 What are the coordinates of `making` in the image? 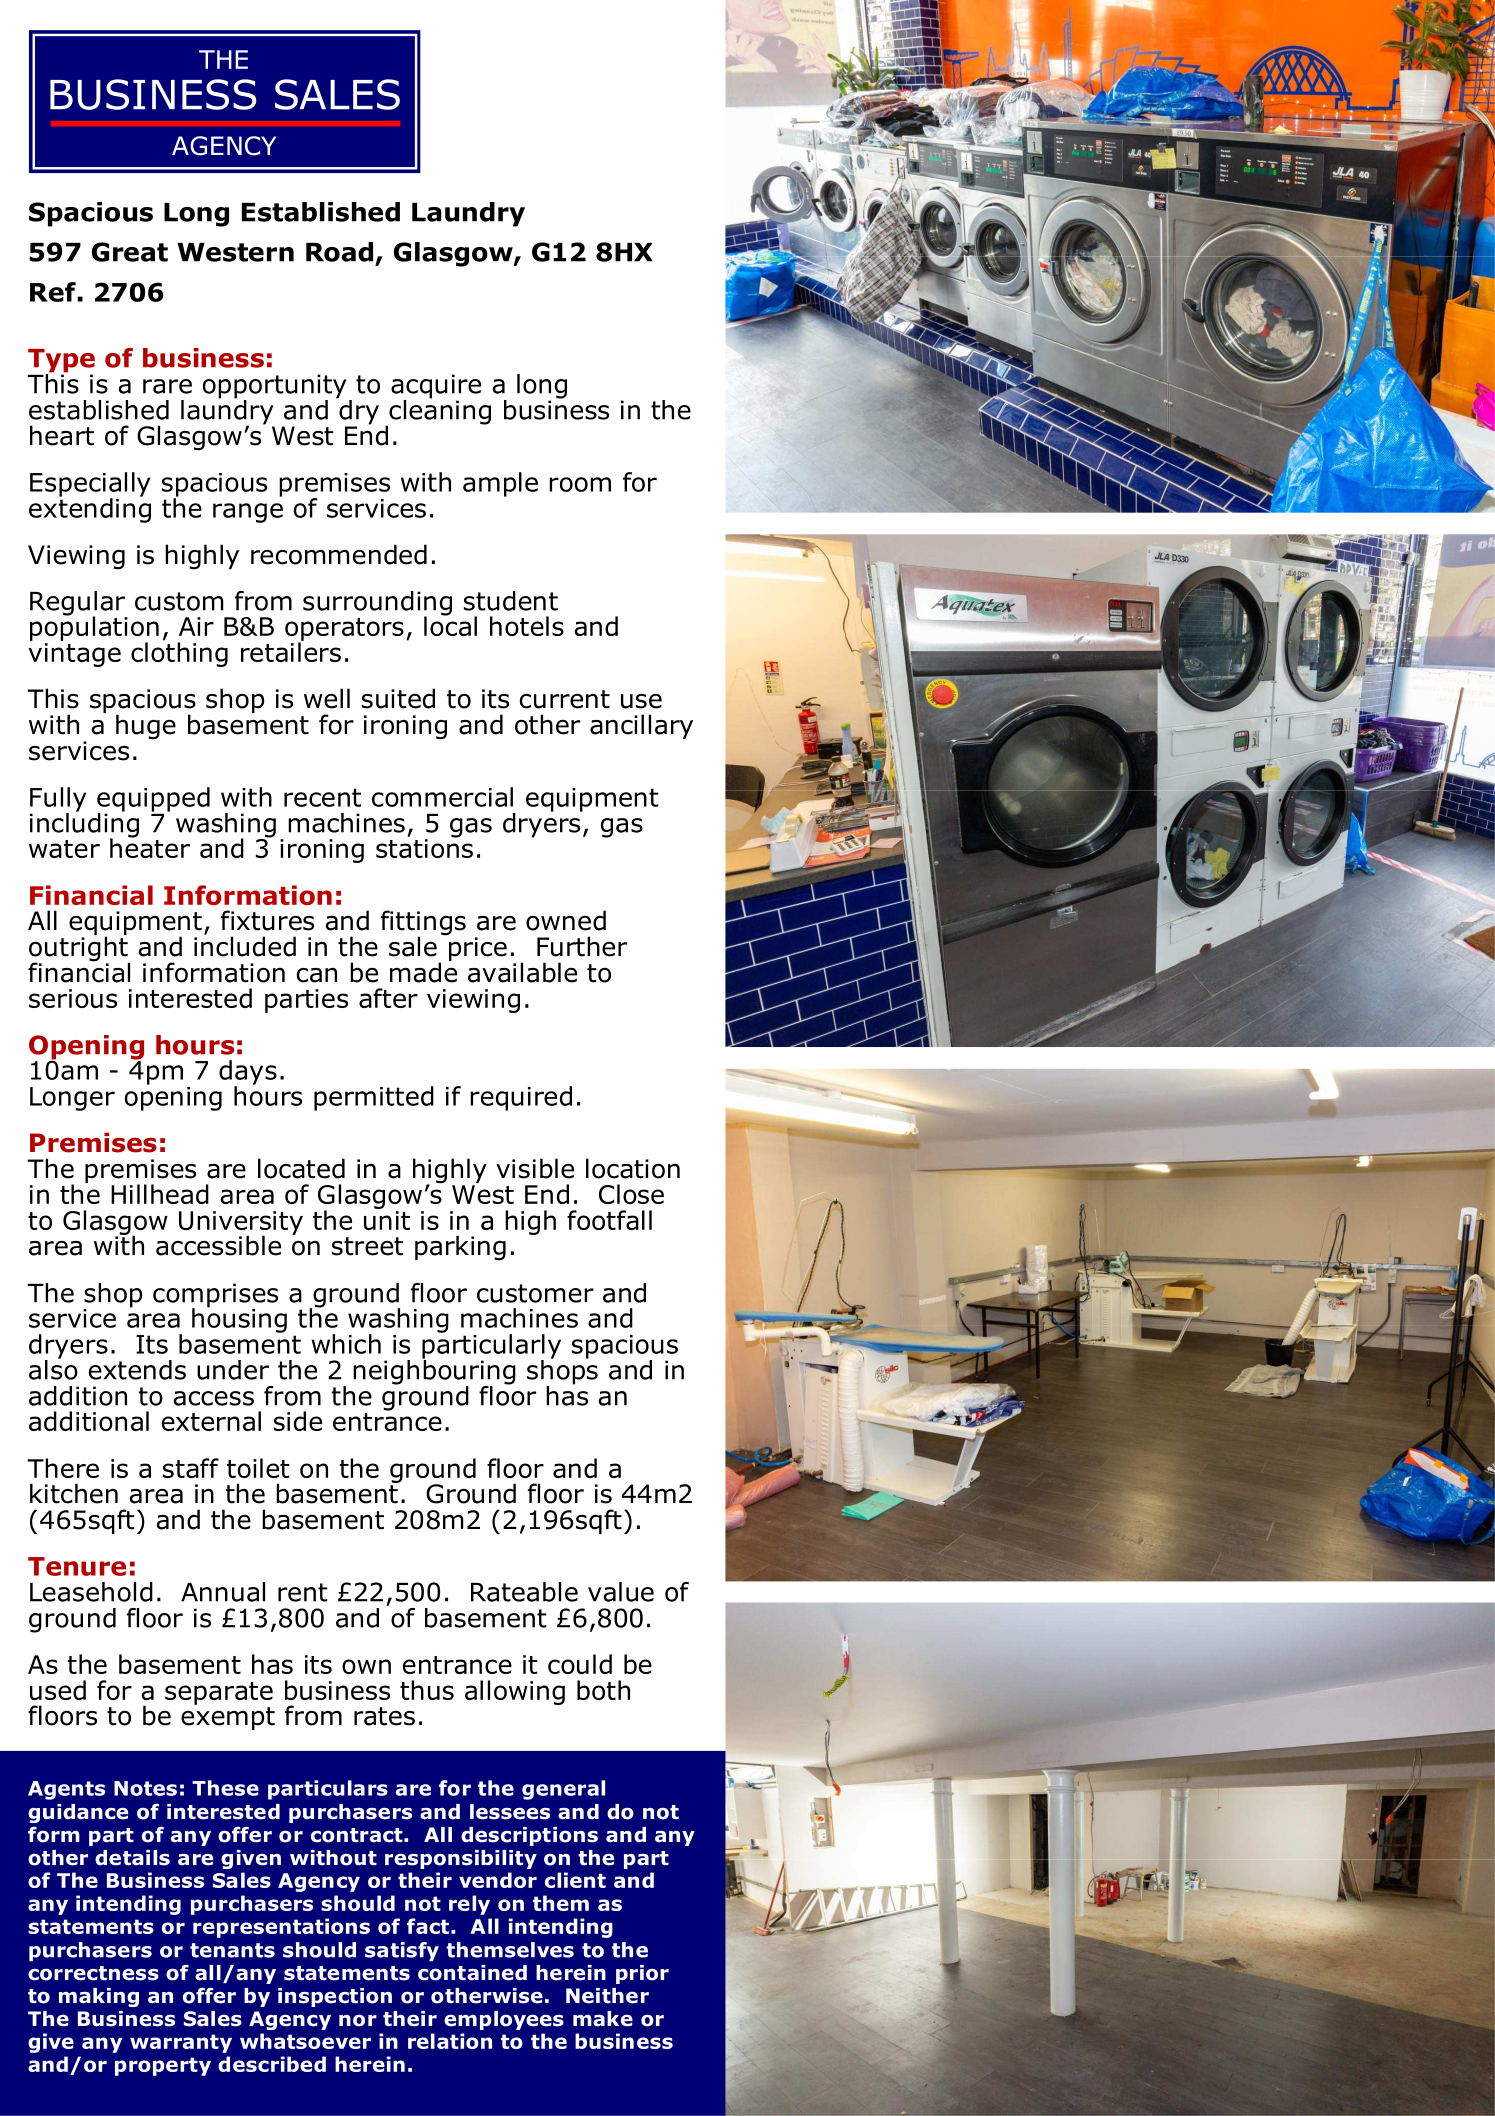 It's located at (99, 1997).
